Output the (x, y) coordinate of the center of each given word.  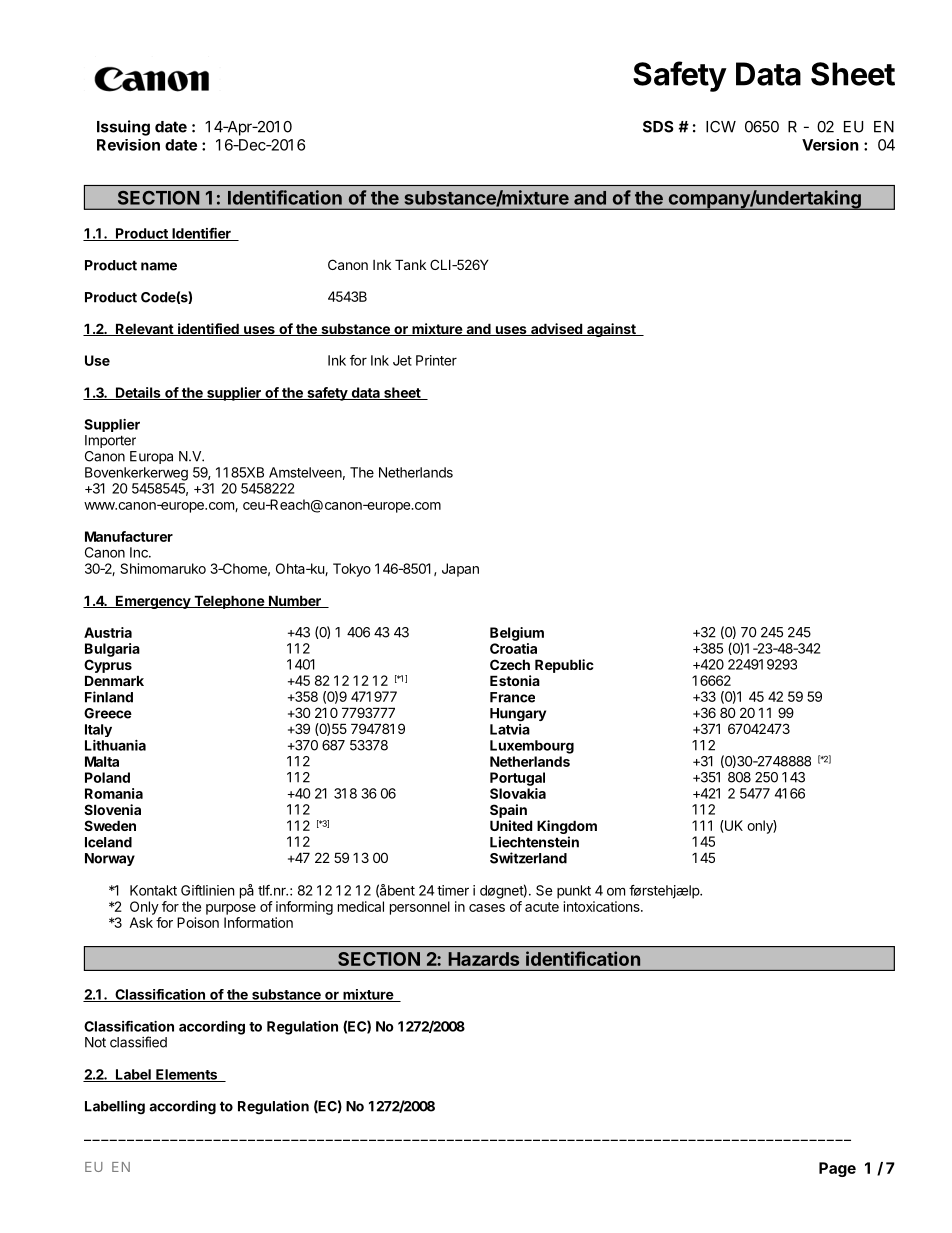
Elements (187, 1075)
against (611, 330)
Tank (410, 264)
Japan (460, 570)
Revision (128, 145)
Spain (508, 811)
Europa (151, 457)
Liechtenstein (534, 842)
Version (830, 145)
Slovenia (112, 809)
